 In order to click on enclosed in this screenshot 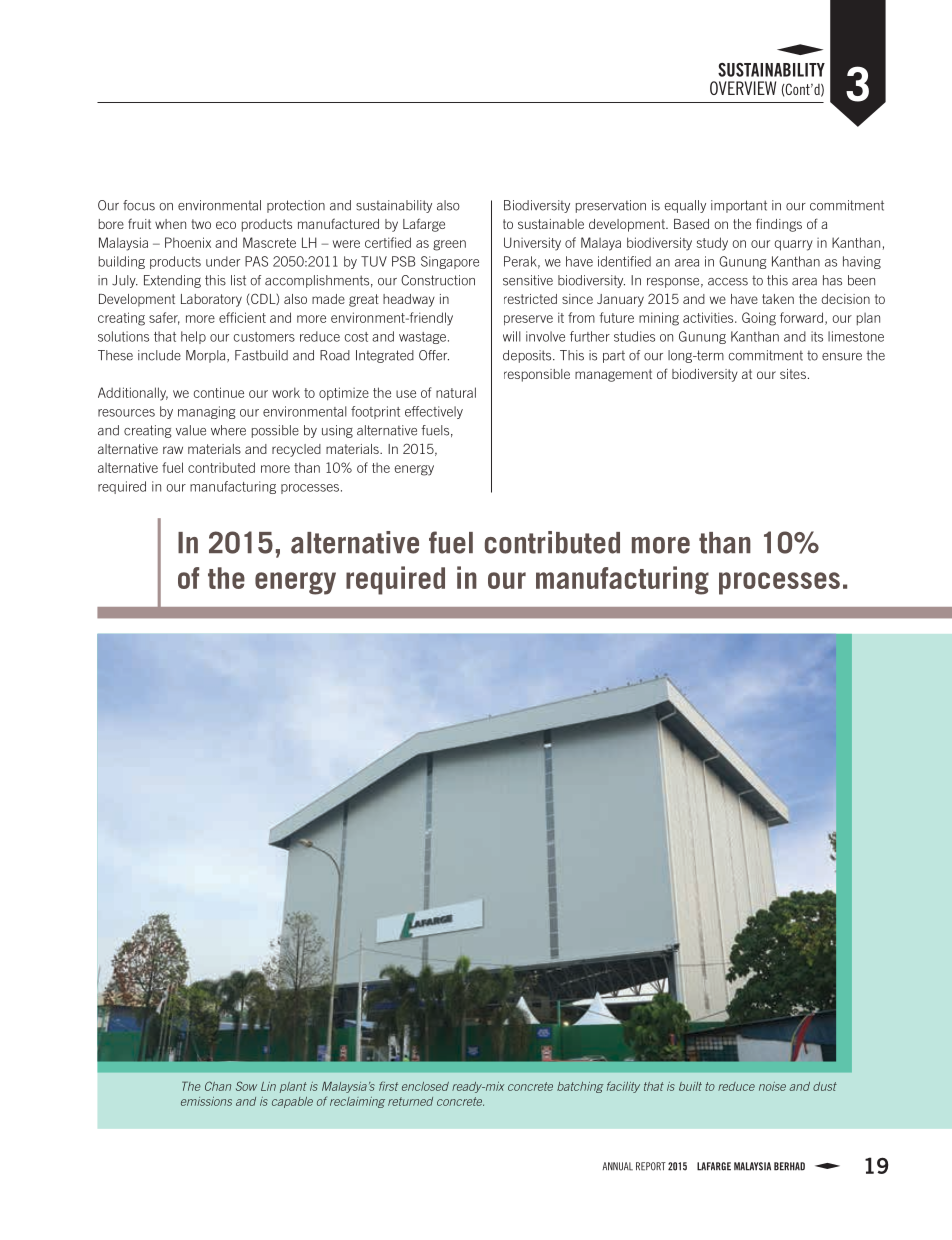, I will do `click(425, 1086)`.
